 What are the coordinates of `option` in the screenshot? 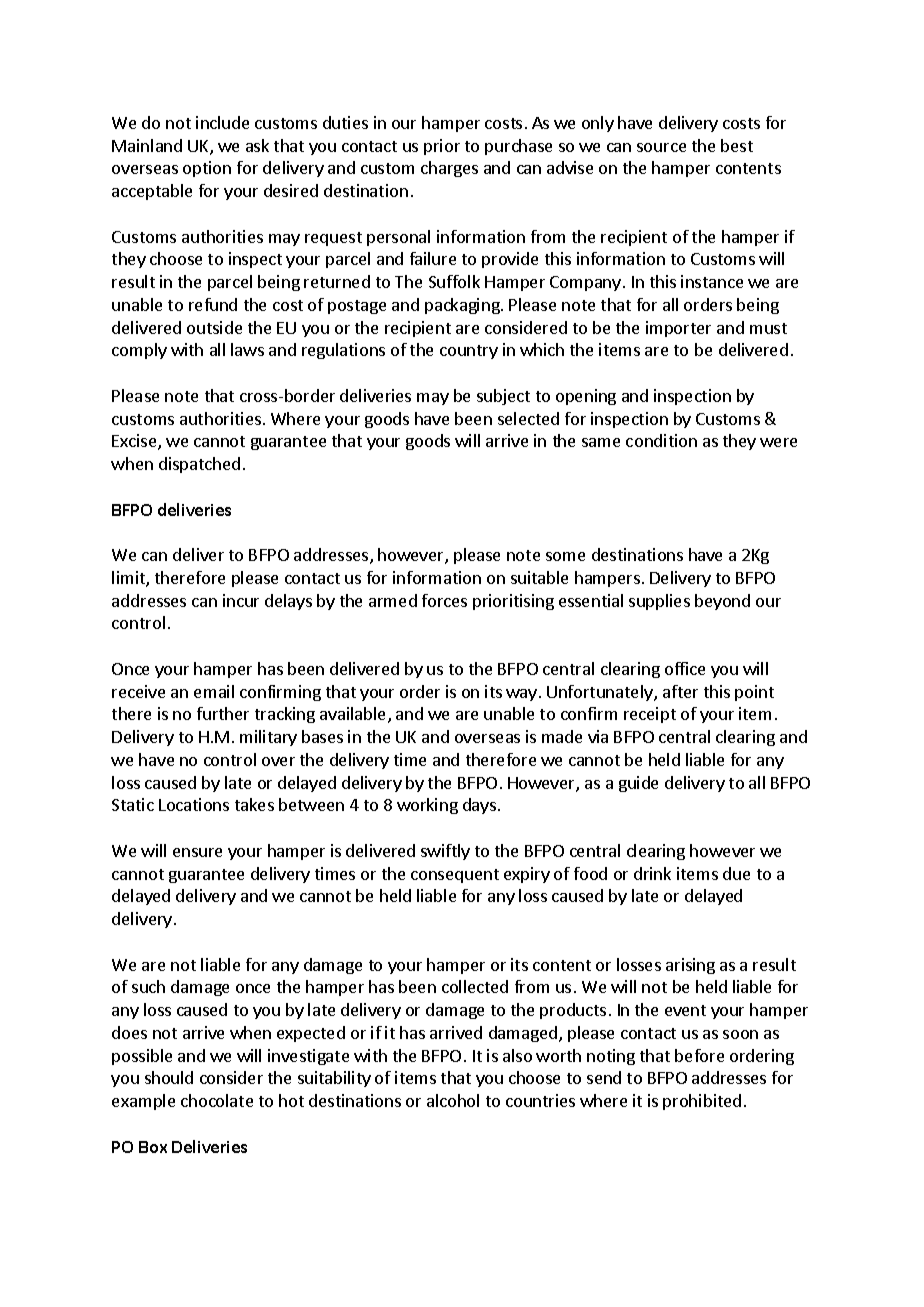 It's located at (207, 169).
